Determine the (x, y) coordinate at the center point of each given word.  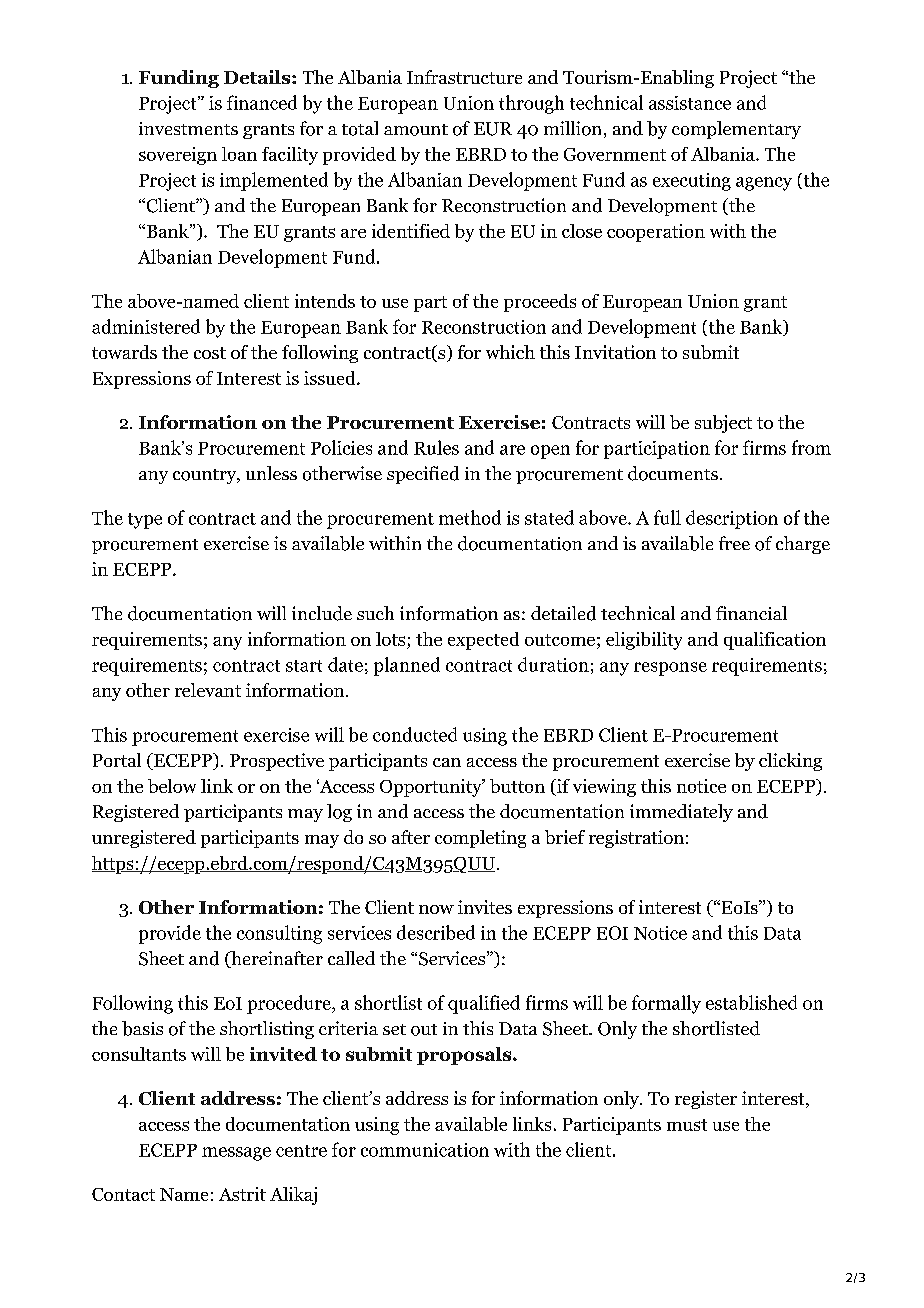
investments (188, 128)
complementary (736, 130)
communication (425, 1150)
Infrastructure (464, 77)
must (687, 1125)
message (236, 1154)
